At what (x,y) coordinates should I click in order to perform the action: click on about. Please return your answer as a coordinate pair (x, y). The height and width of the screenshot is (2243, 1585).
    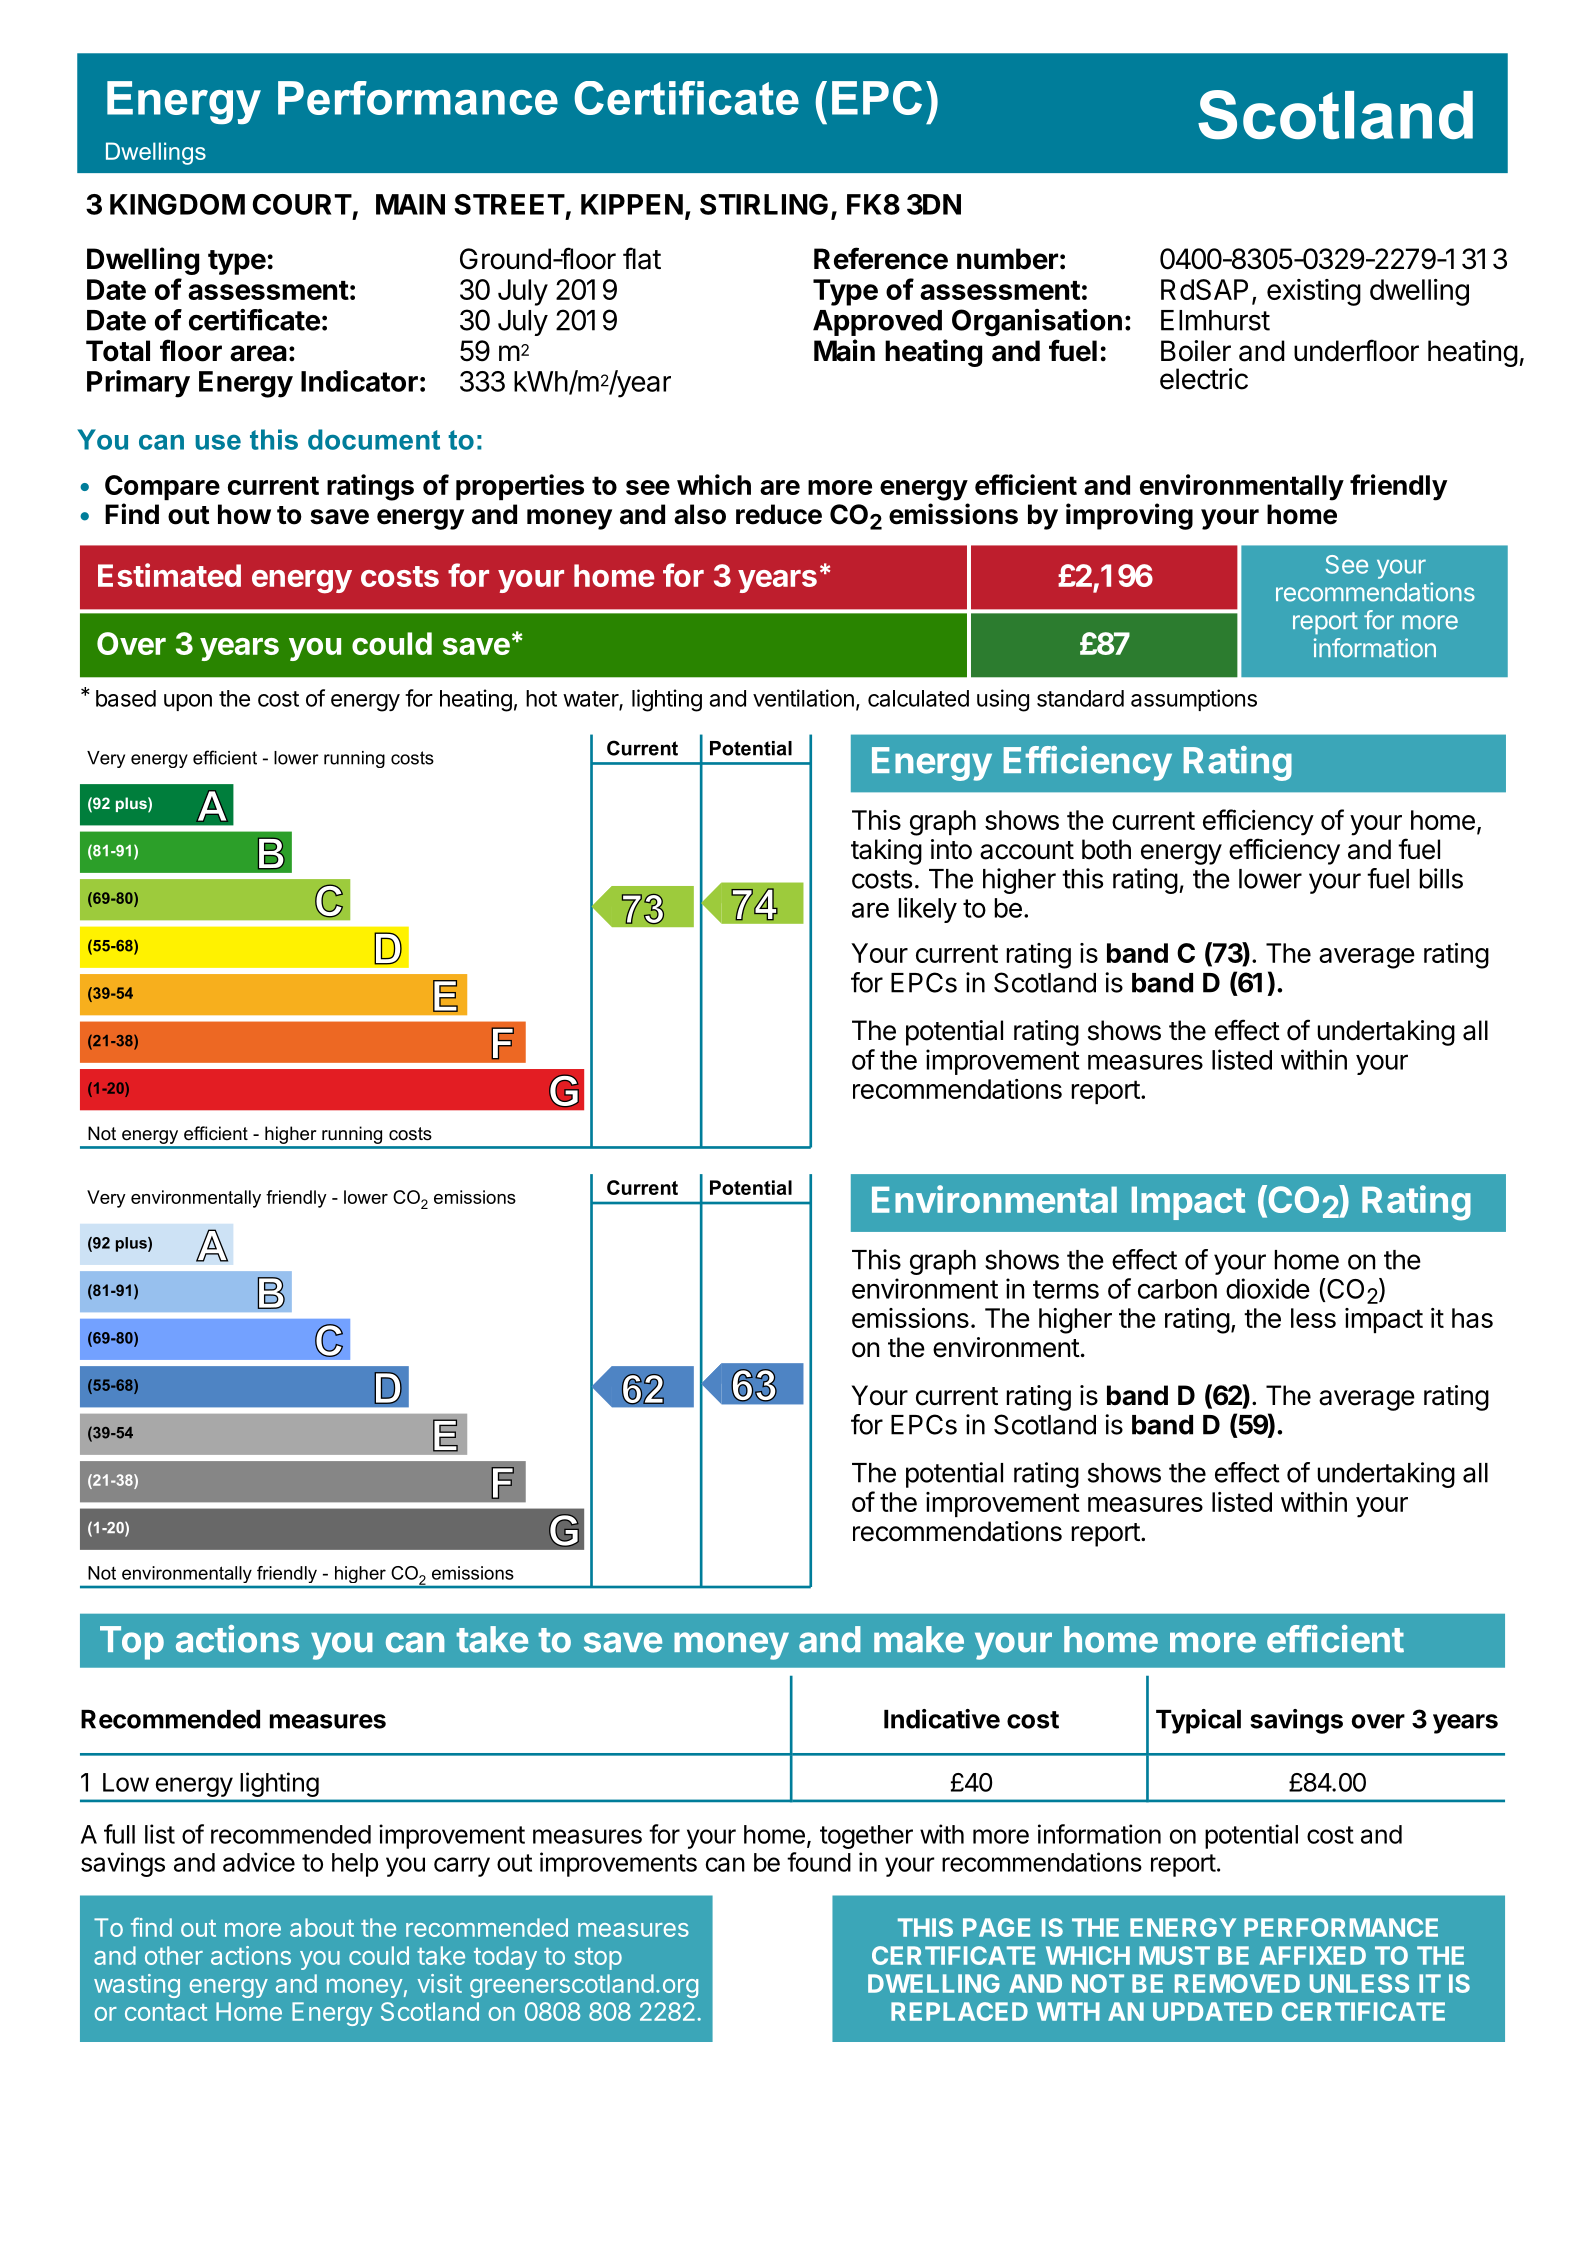
    Looking at the image, I should click on (322, 1927).
